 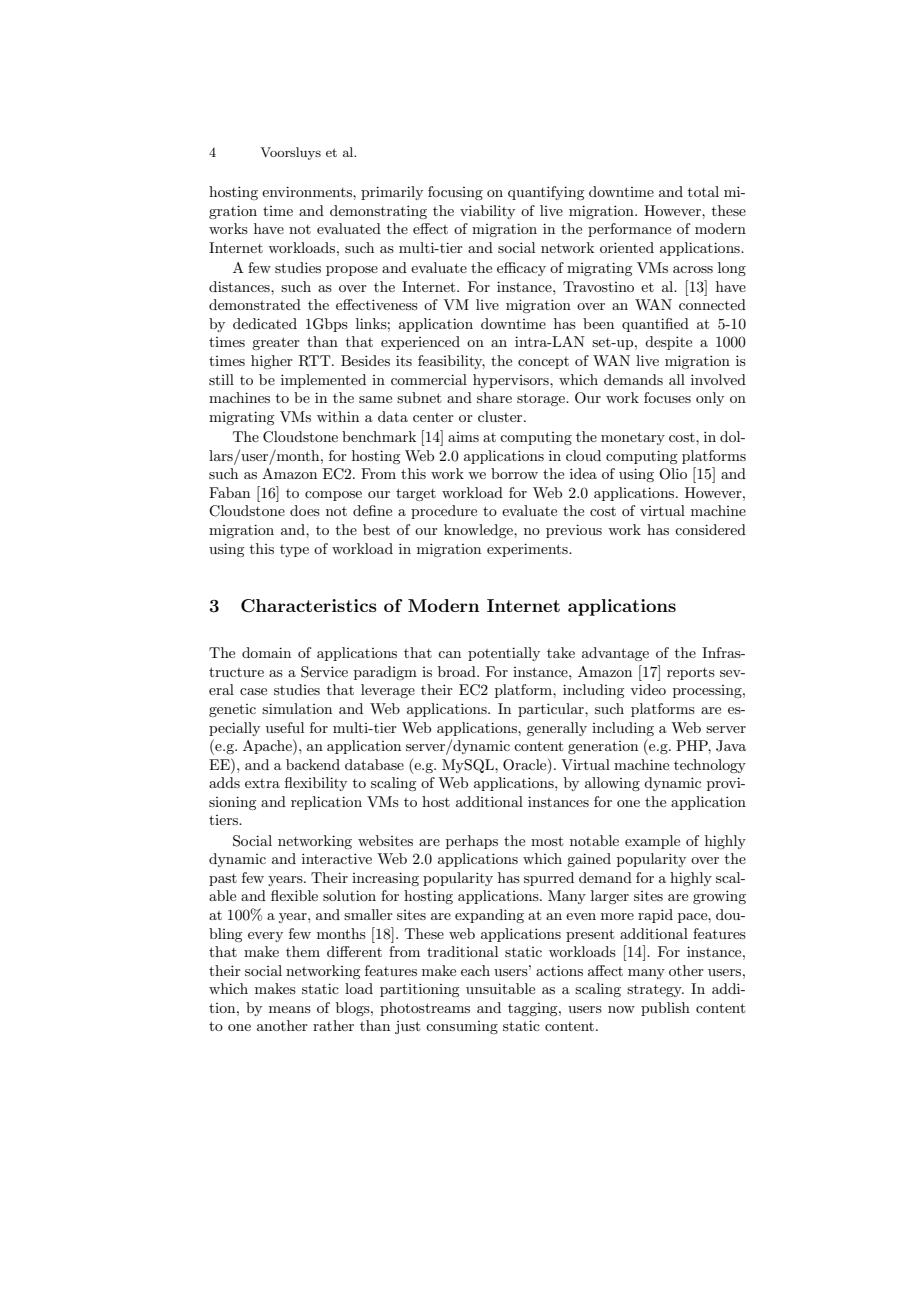 What do you see at coordinates (629, 230) in the image?
I see `performance` at bounding box center [629, 230].
